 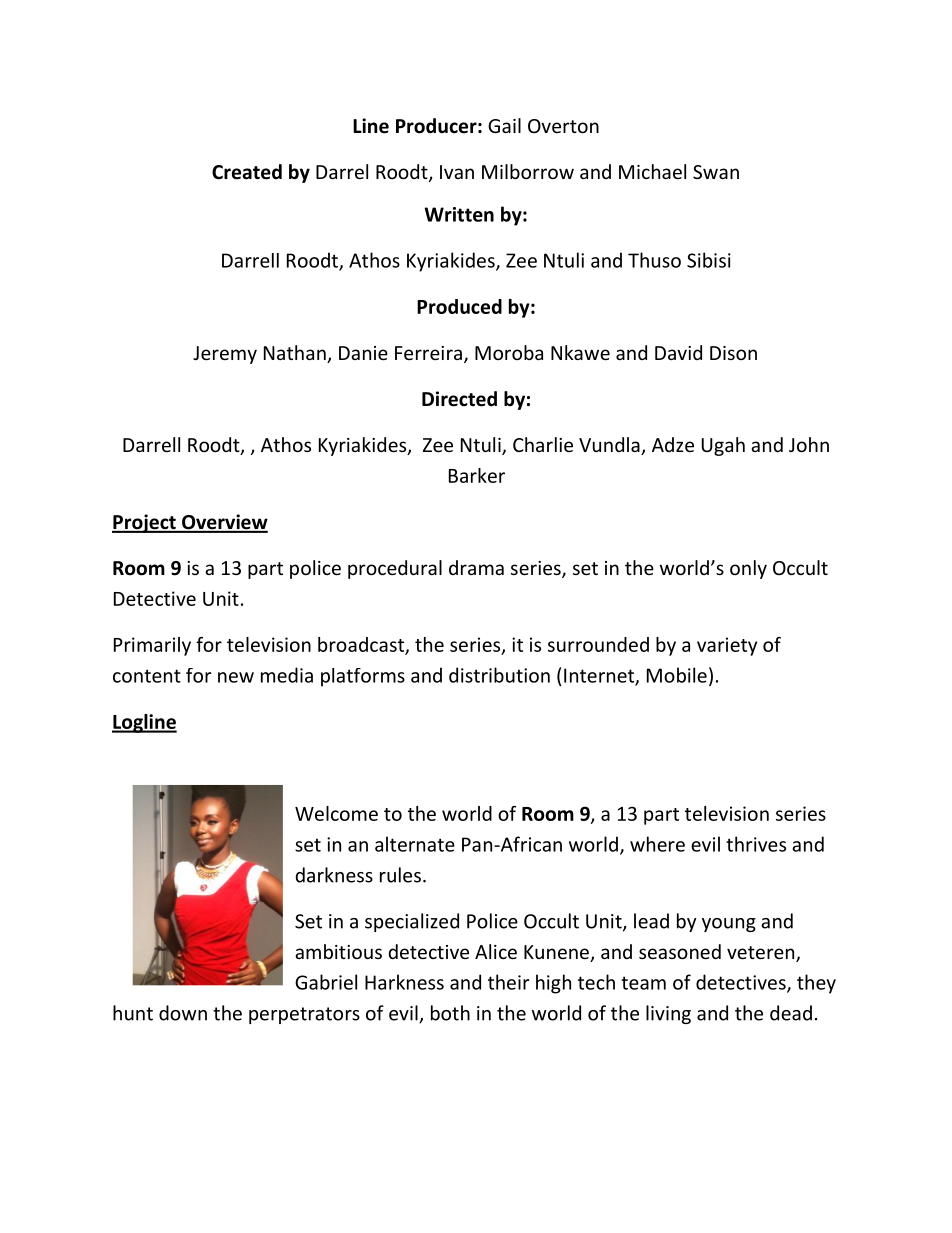 I want to click on Directed, so click(x=459, y=399).
